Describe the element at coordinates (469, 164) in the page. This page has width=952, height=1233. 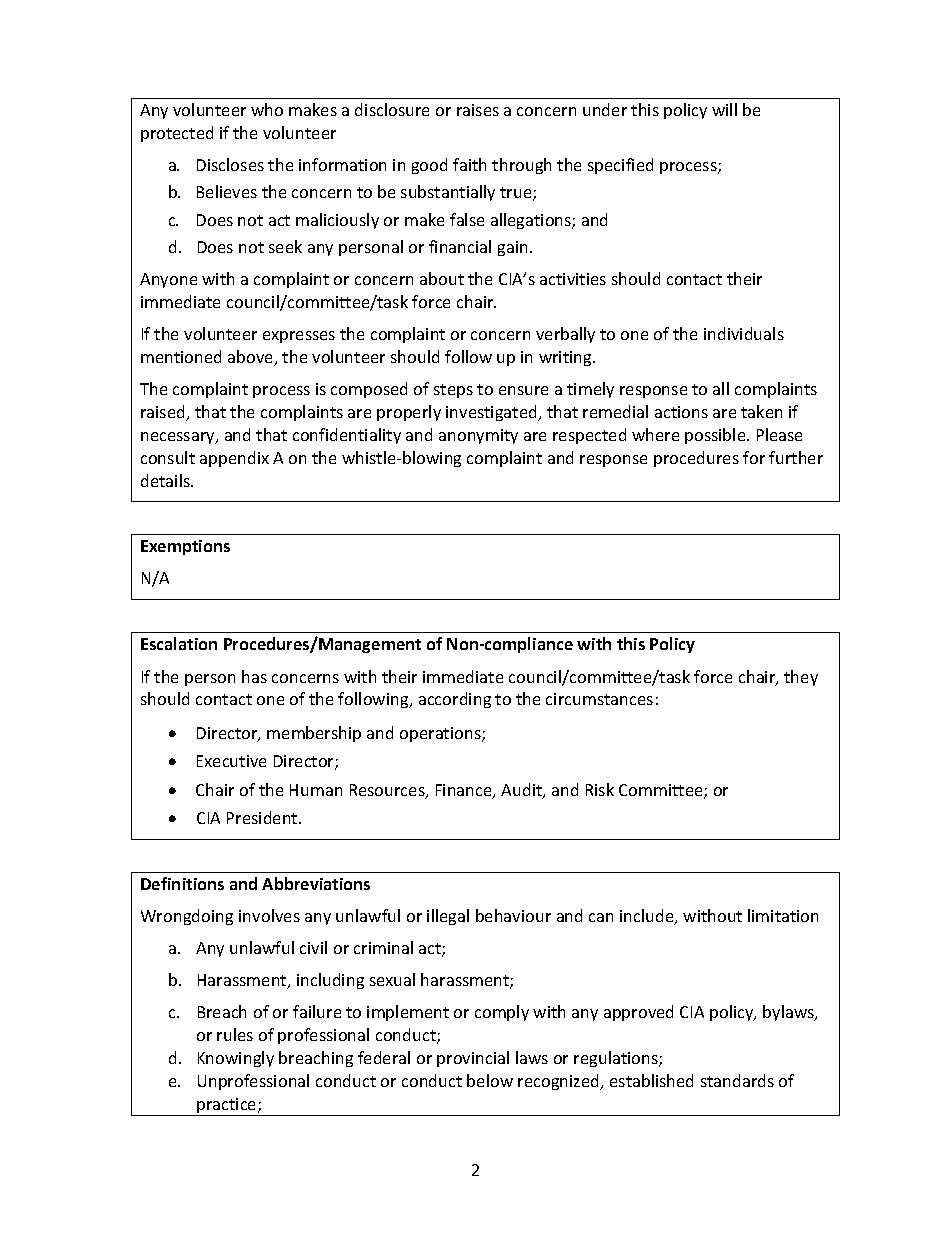
I see `faith` at that location.
